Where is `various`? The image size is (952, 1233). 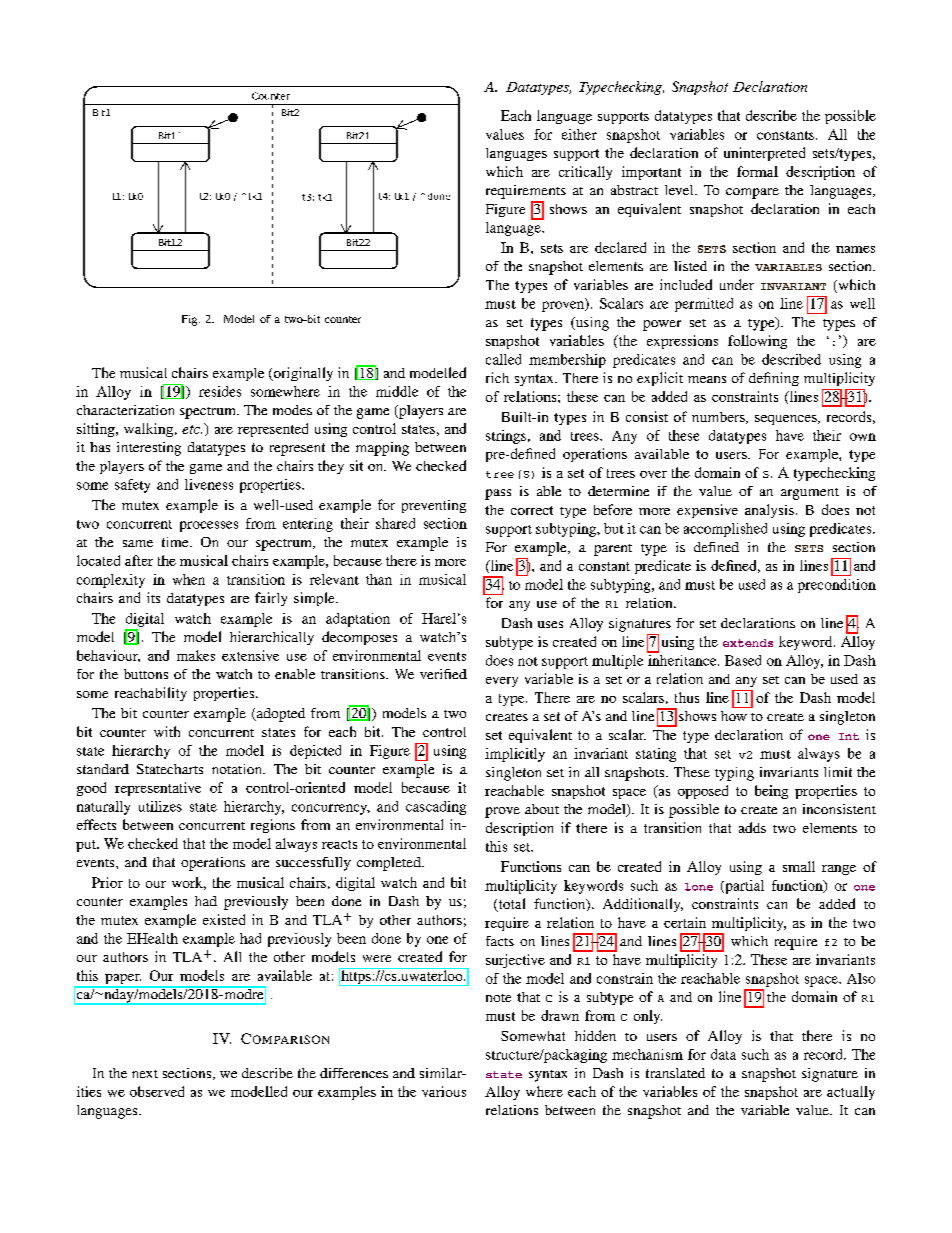
various is located at coordinates (444, 1091).
